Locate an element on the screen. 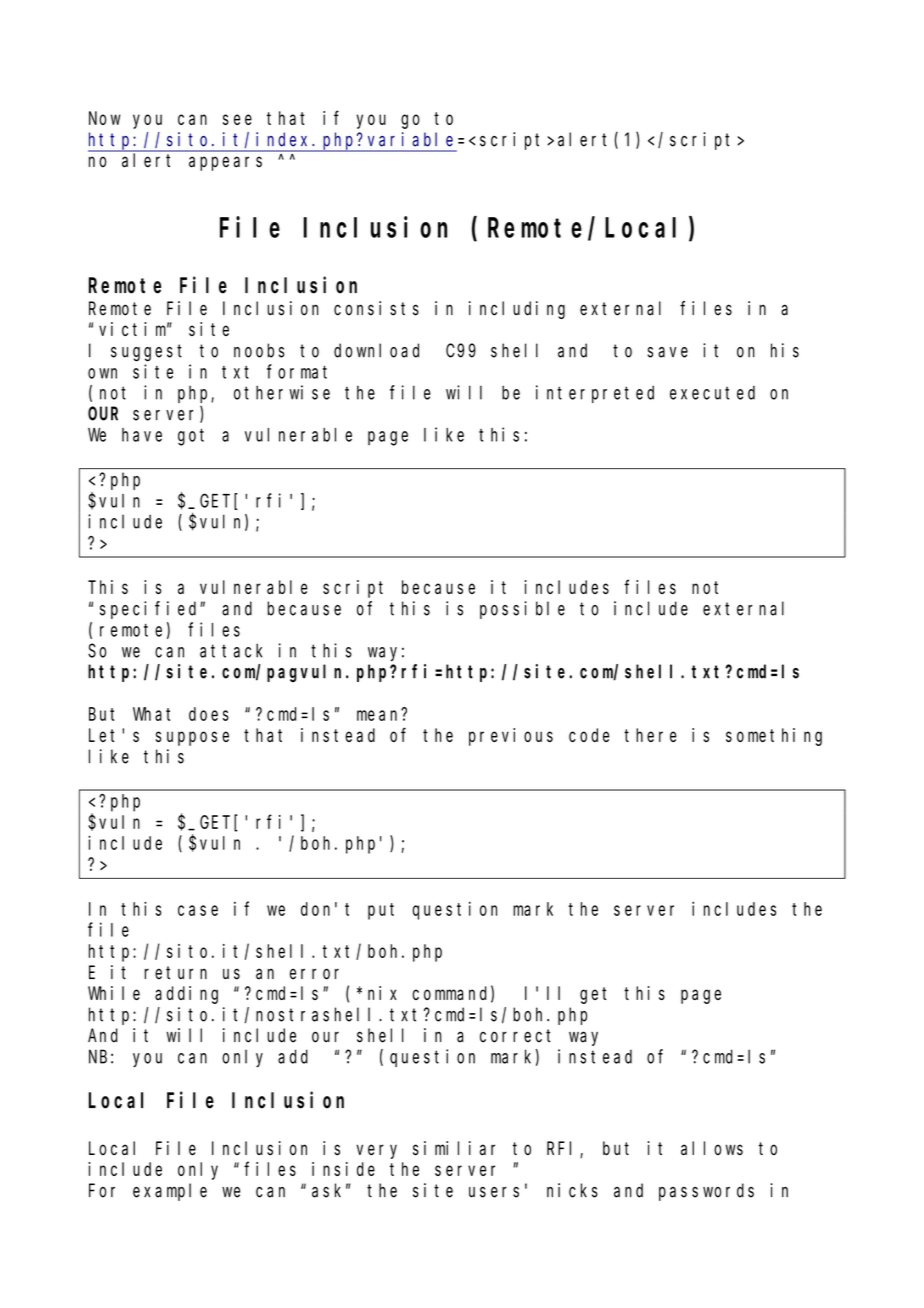  Now is located at coordinates (105, 118).
